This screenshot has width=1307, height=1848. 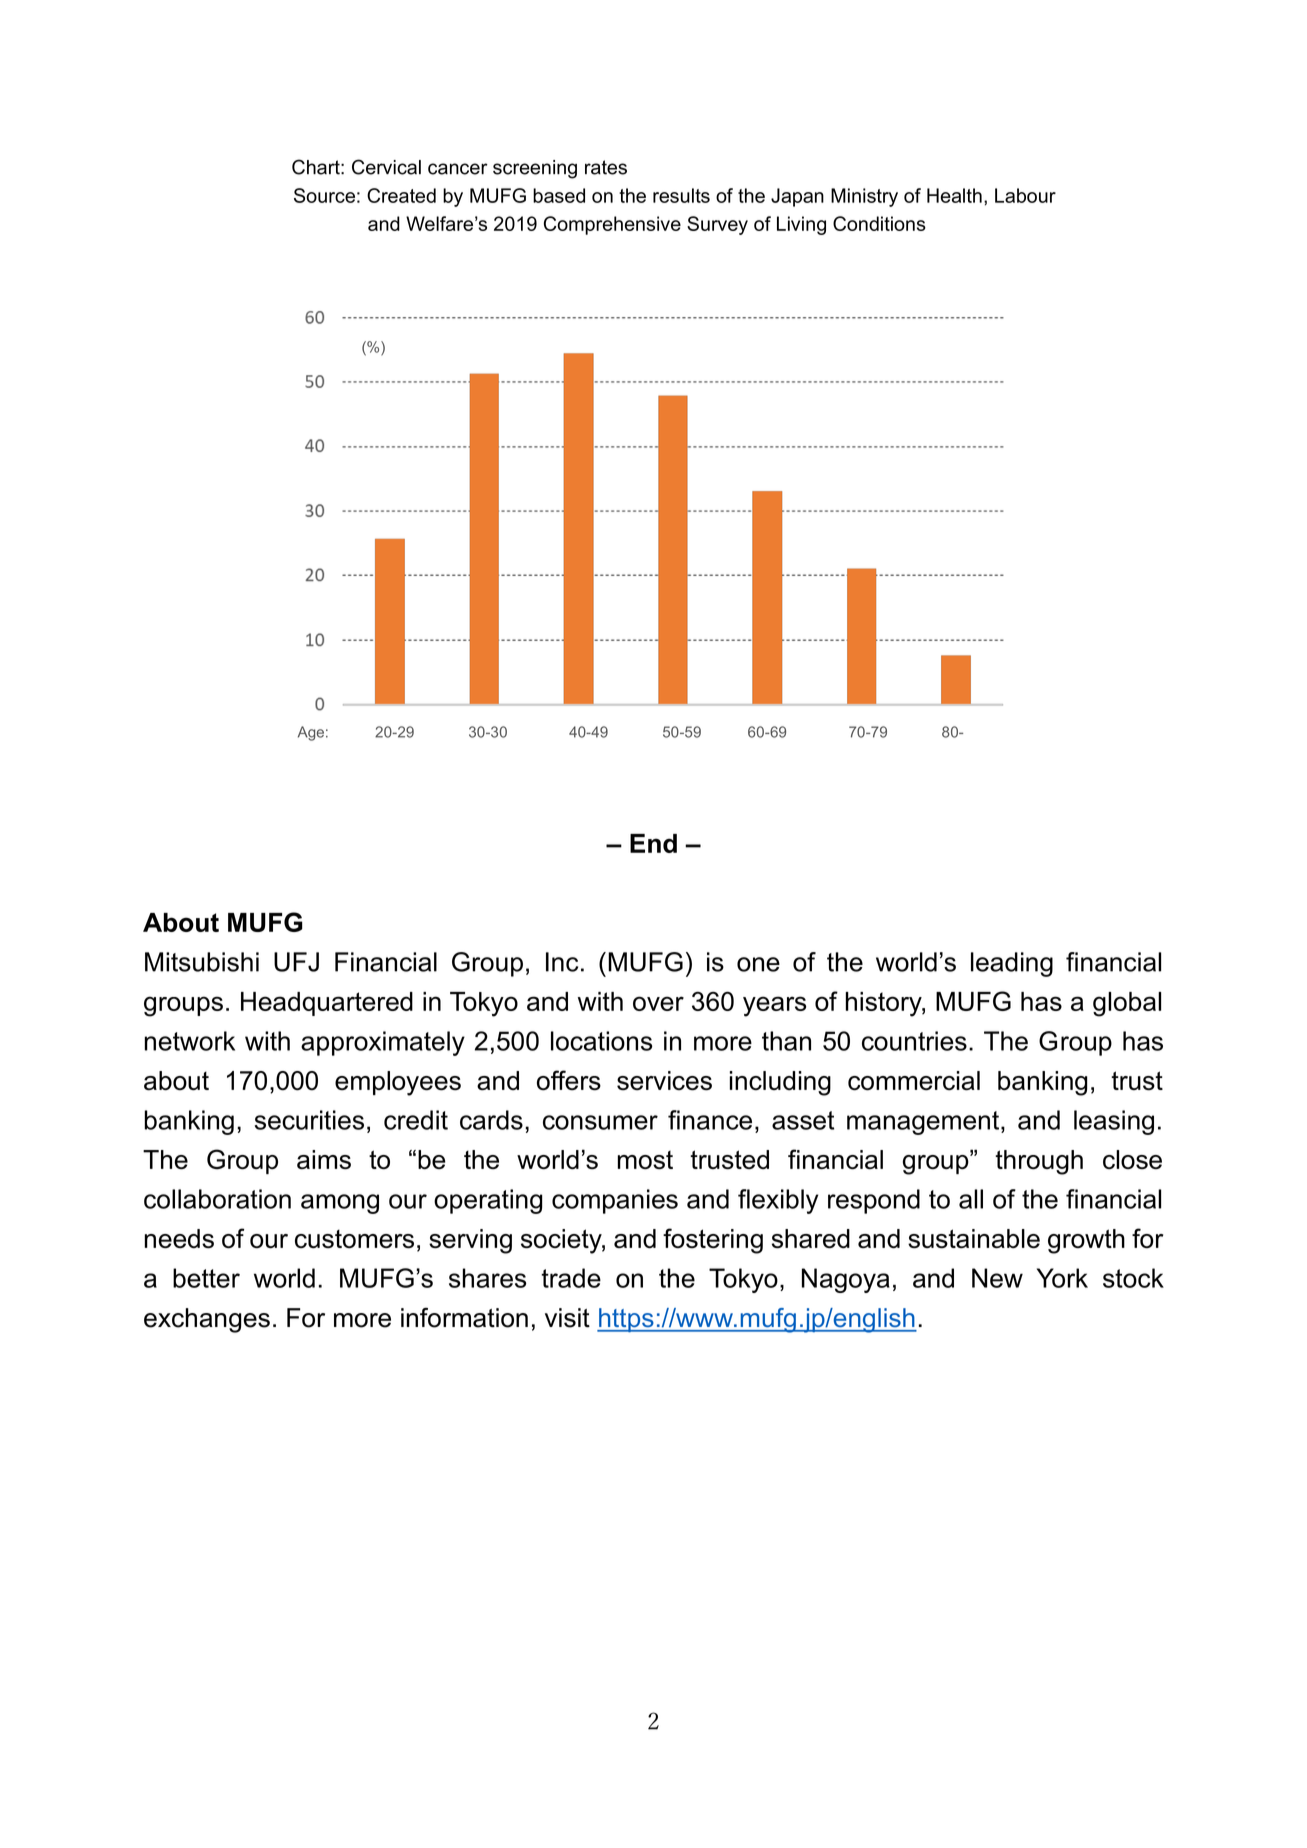 What do you see at coordinates (658, 1003) in the screenshot?
I see `over` at bounding box center [658, 1003].
